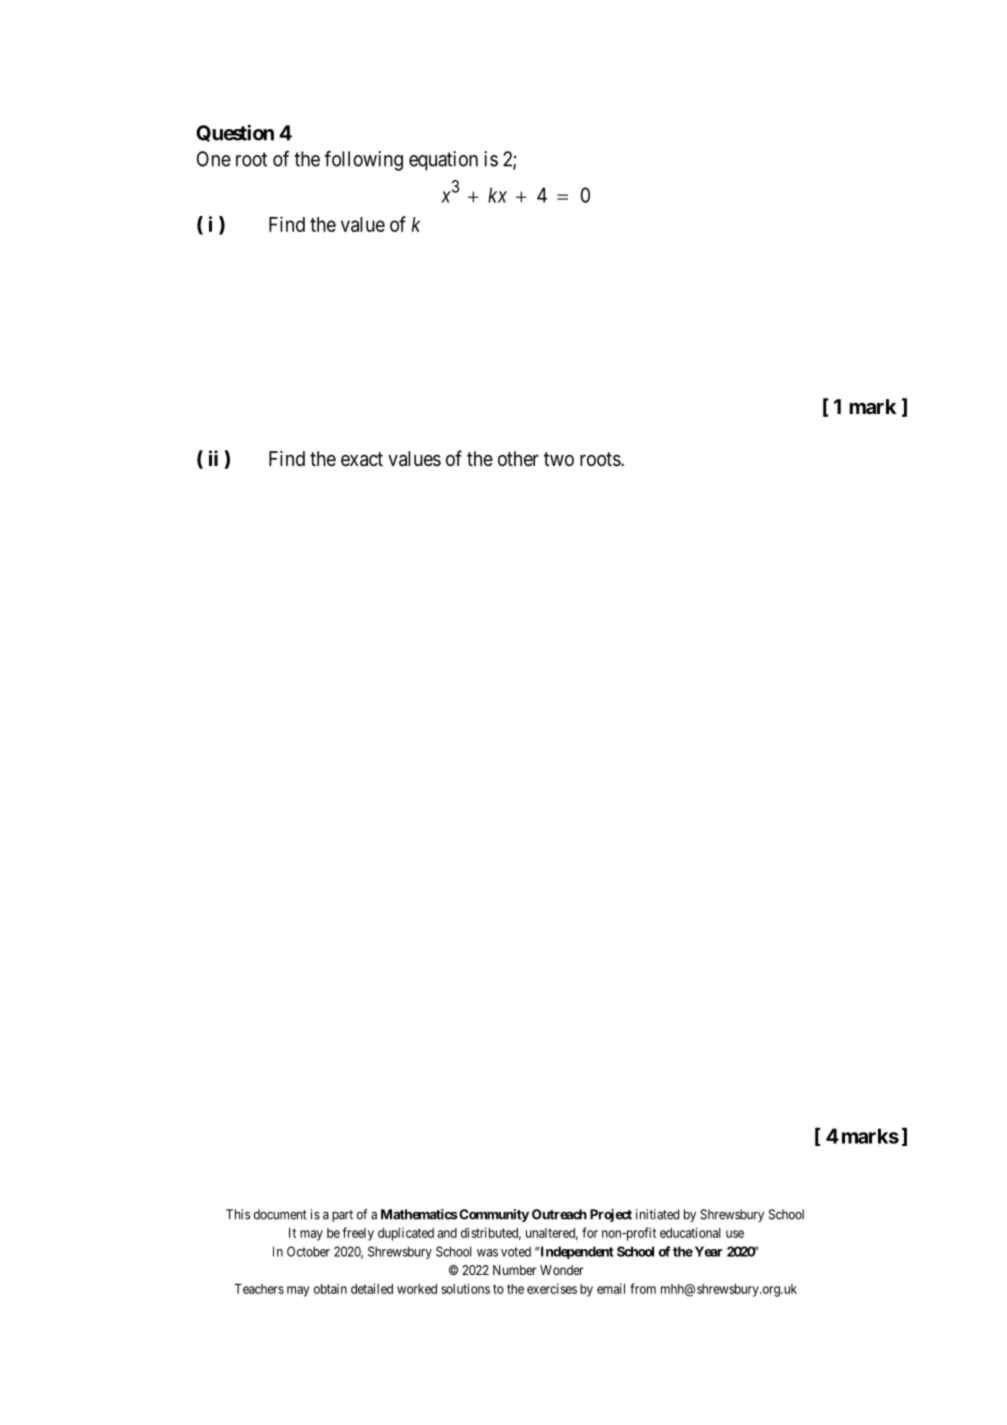 This page has height=1425, width=1007. I want to click on two, so click(559, 459).
